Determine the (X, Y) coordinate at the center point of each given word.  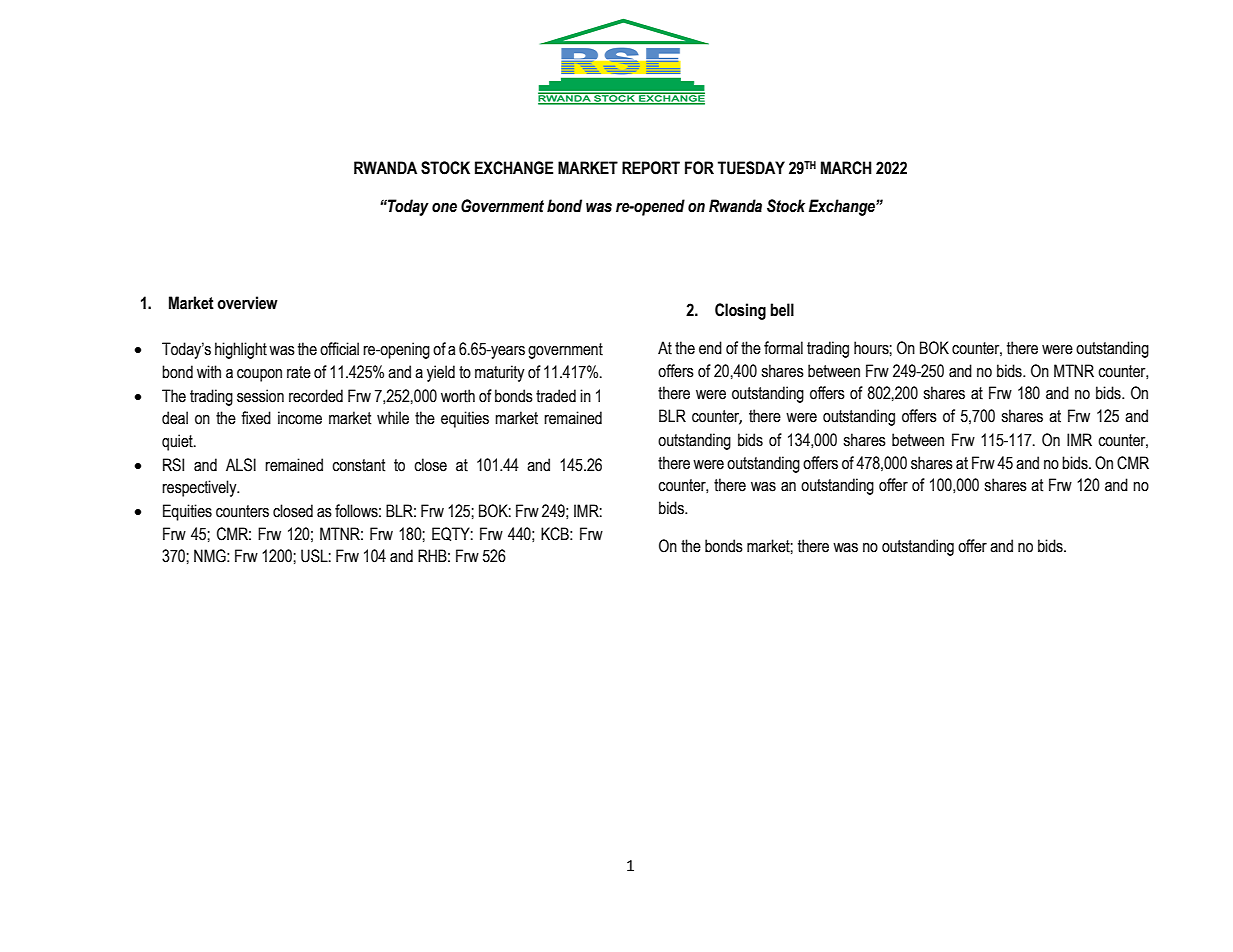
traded (556, 396)
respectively (200, 488)
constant (359, 465)
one (444, 208)
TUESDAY (751, 168)
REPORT (651, 168)
